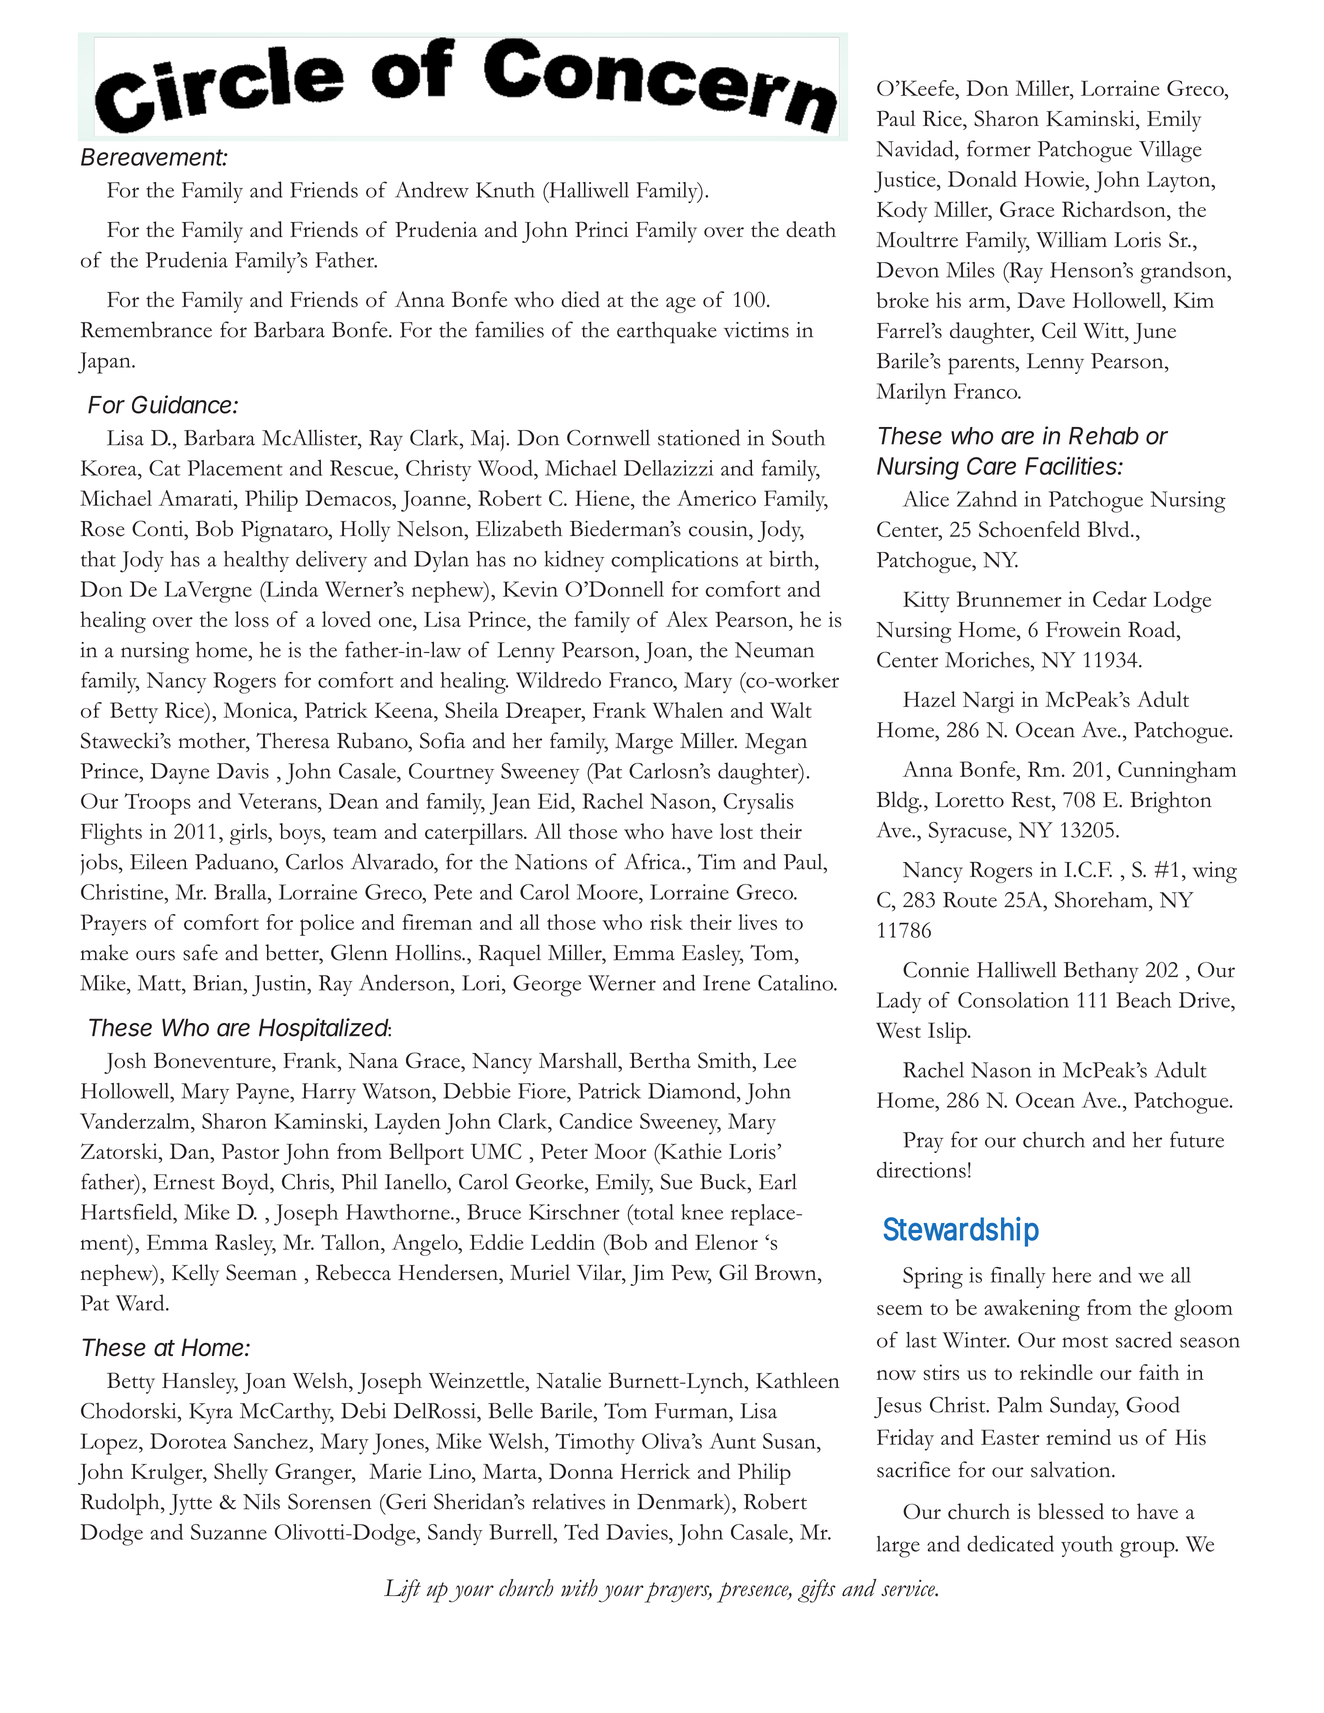 The height and width of the image is (1713, 1324). I want to click on Blvd, so click(1109, 529).
